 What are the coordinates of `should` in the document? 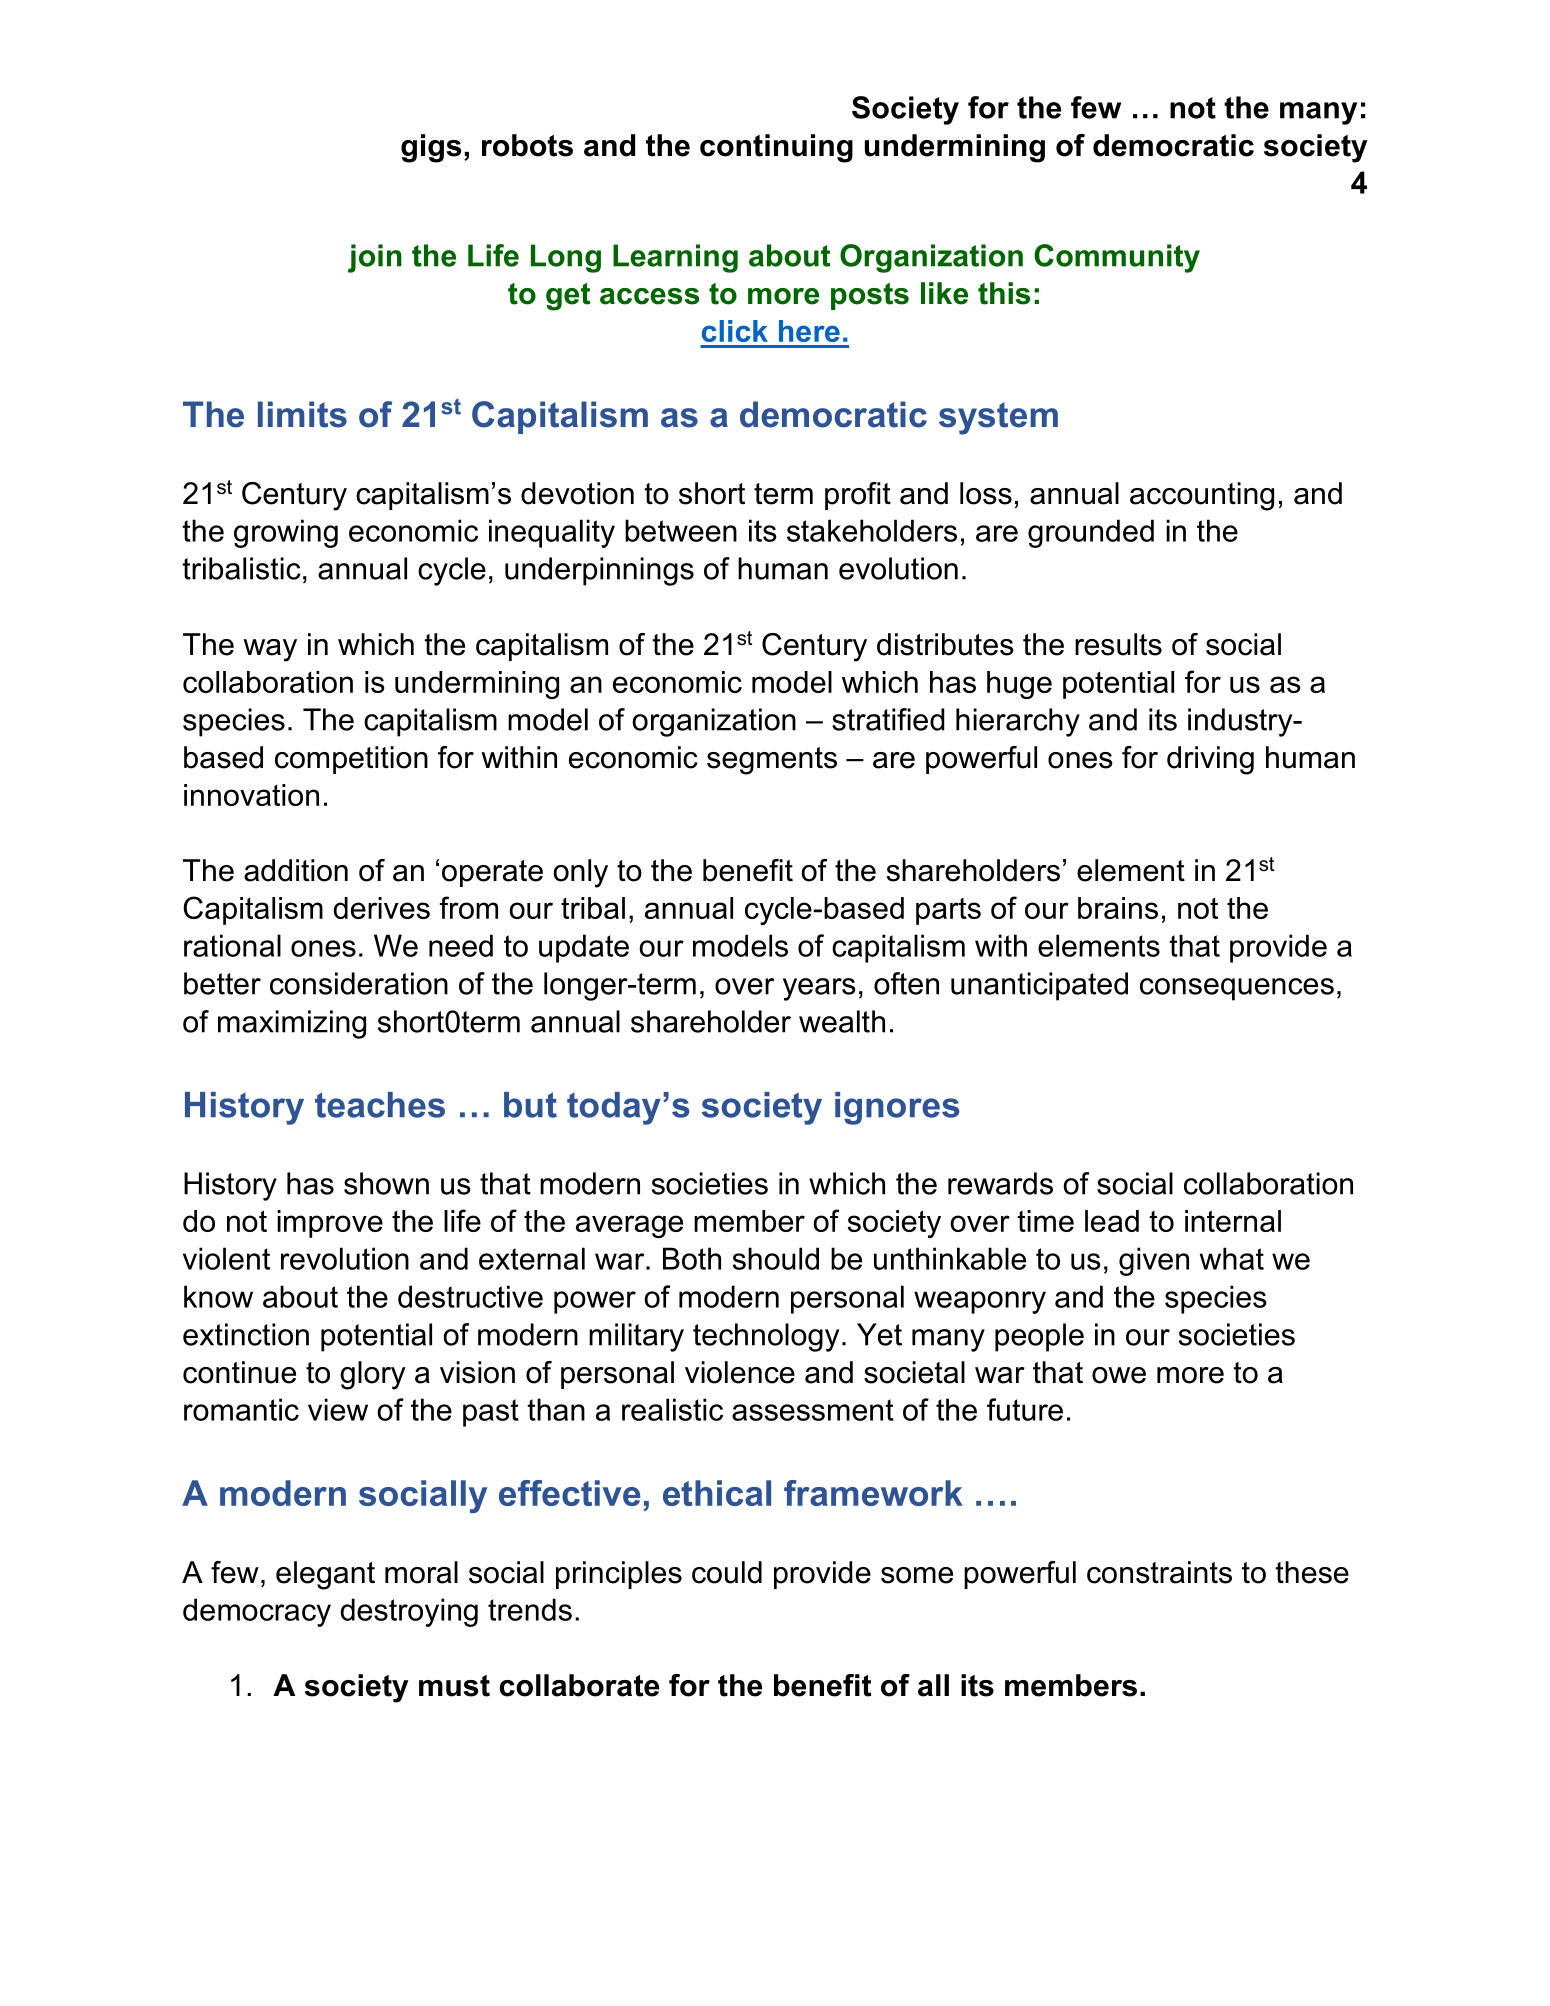 It's located at (776, 1258).
